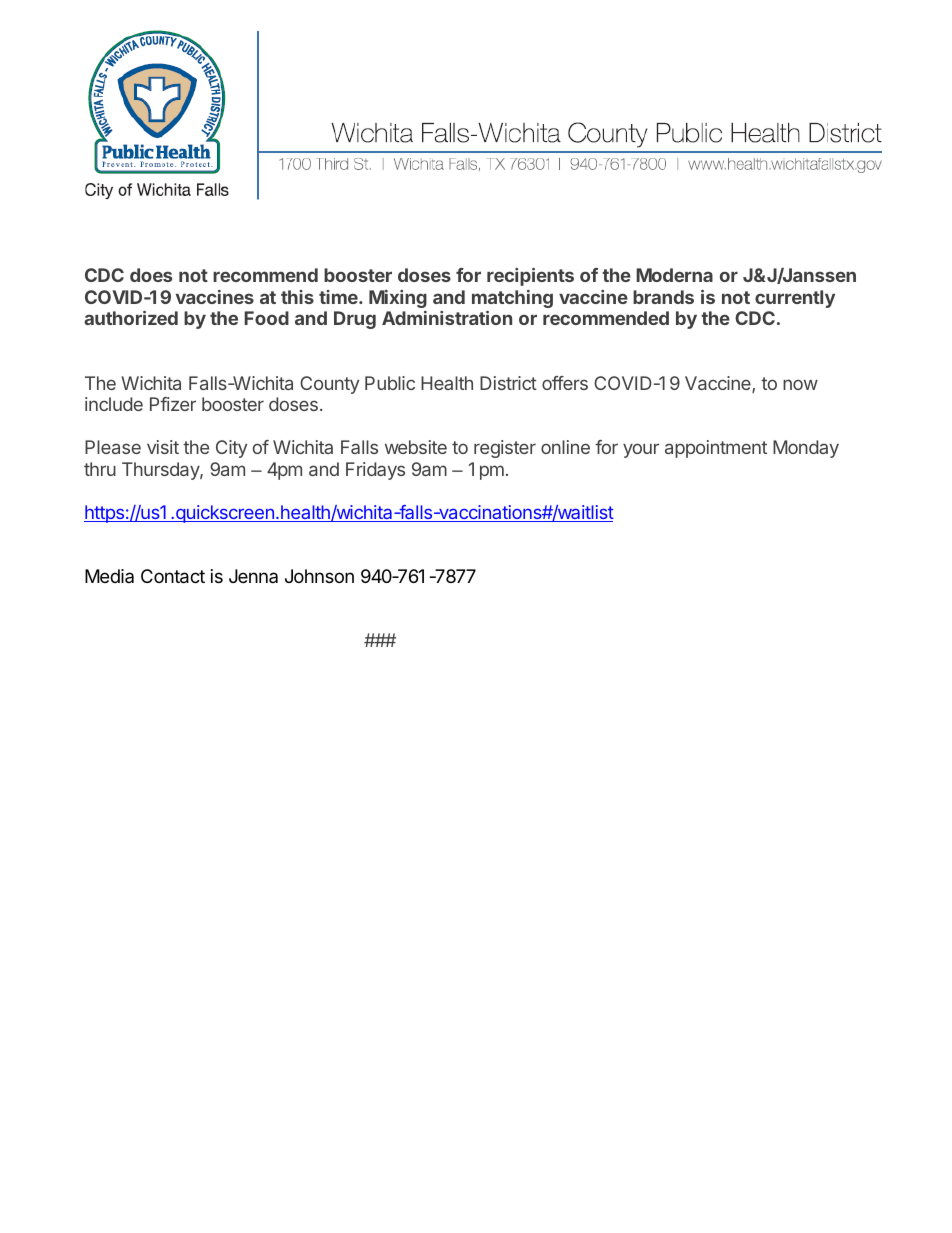 Image resolution: width=952 pixels, height=1233 pixels. Describe the element at coordinates (253, 576) in the screenshot. I see `Jenna` at that location.
